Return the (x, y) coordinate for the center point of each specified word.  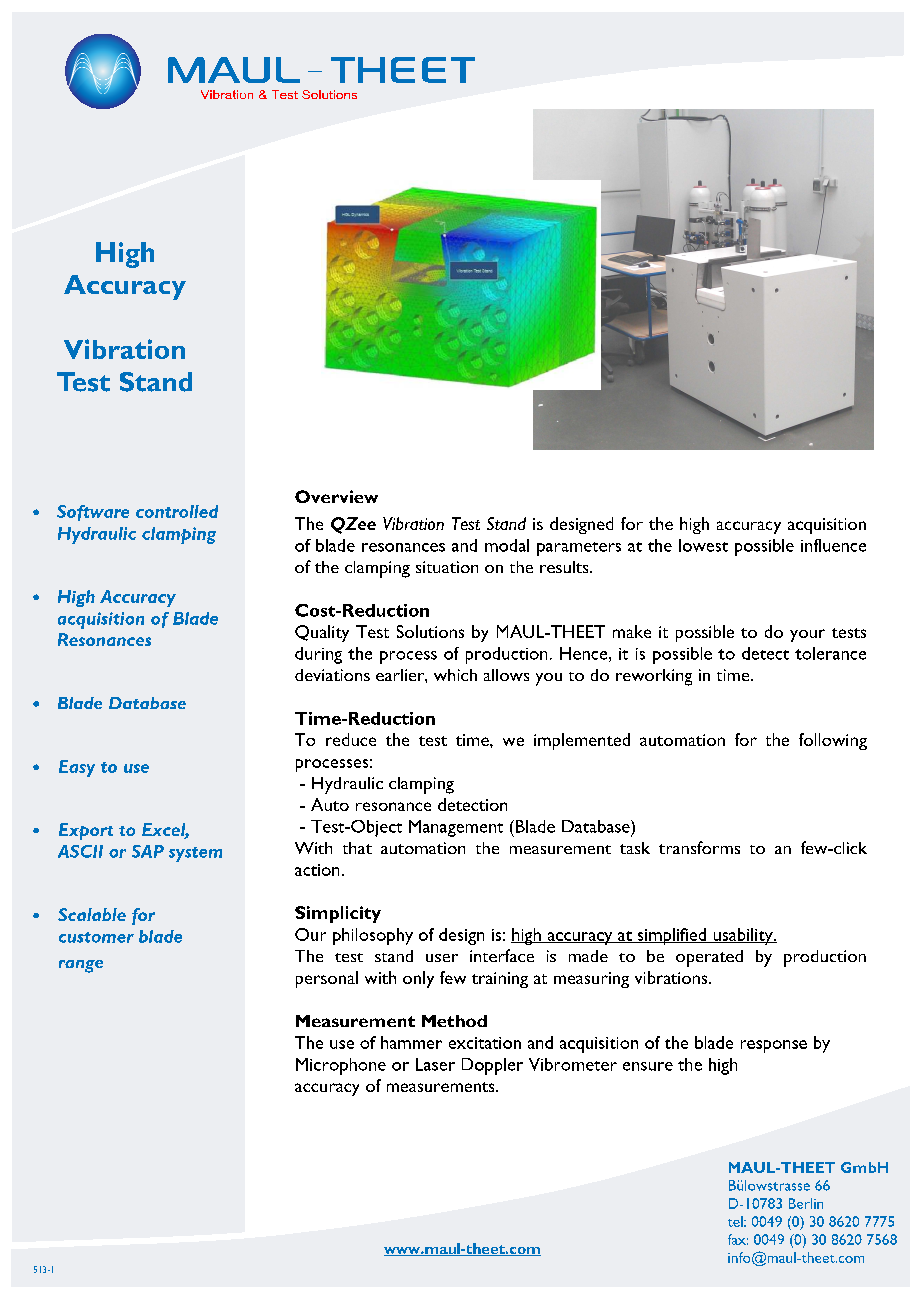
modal (507, 545)
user (442, 958)
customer (96, 937)
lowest (703, 545)
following (833, 741)
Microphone (341, 1066)
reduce (351, 739)
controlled (177, 511)
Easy (77, 768)
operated (709, 958)
